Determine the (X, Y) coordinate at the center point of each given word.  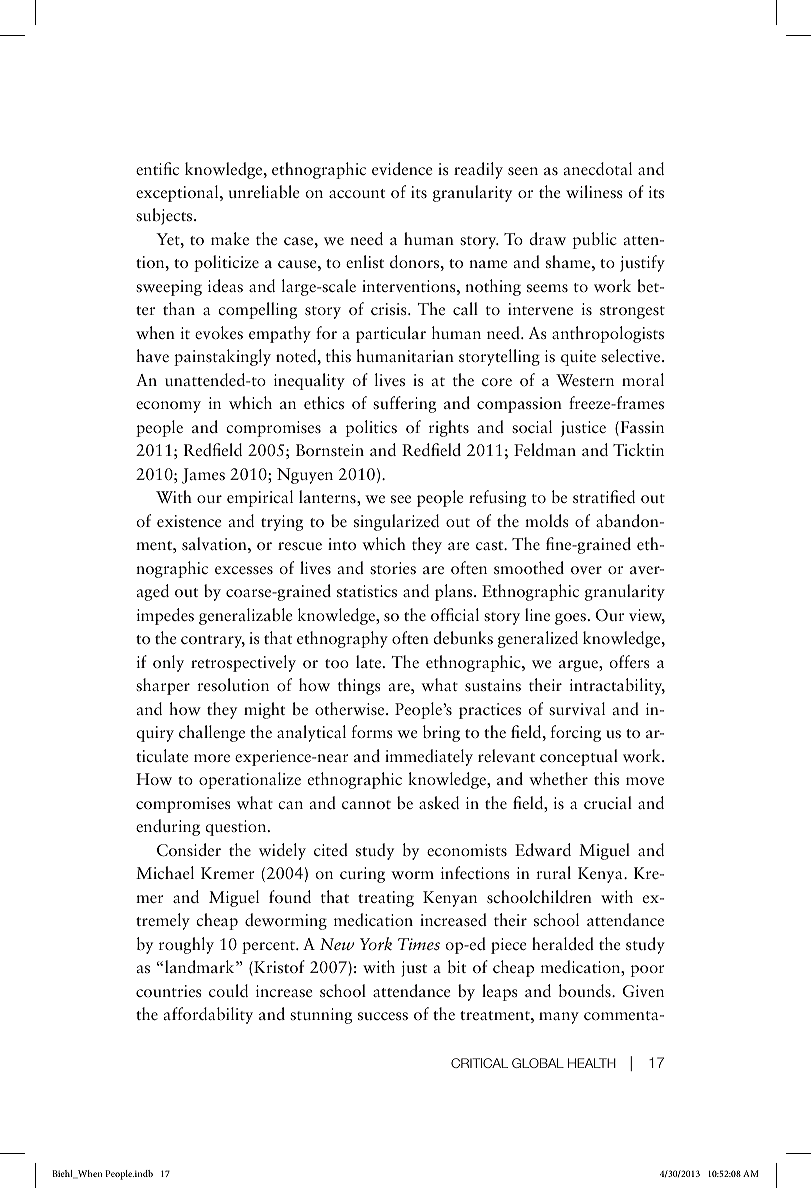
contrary (213, 641)
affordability (208, 1015)
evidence (402, 168)
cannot (366, 804)
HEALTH (592, 1063)
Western (585, 380)
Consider (189, 849)
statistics (367, 591)
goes (570, 619)
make (230, 238)
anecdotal (597, 168)
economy (168, 407)
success (383, 1016)
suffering (404, 404)
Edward (543, 849)
